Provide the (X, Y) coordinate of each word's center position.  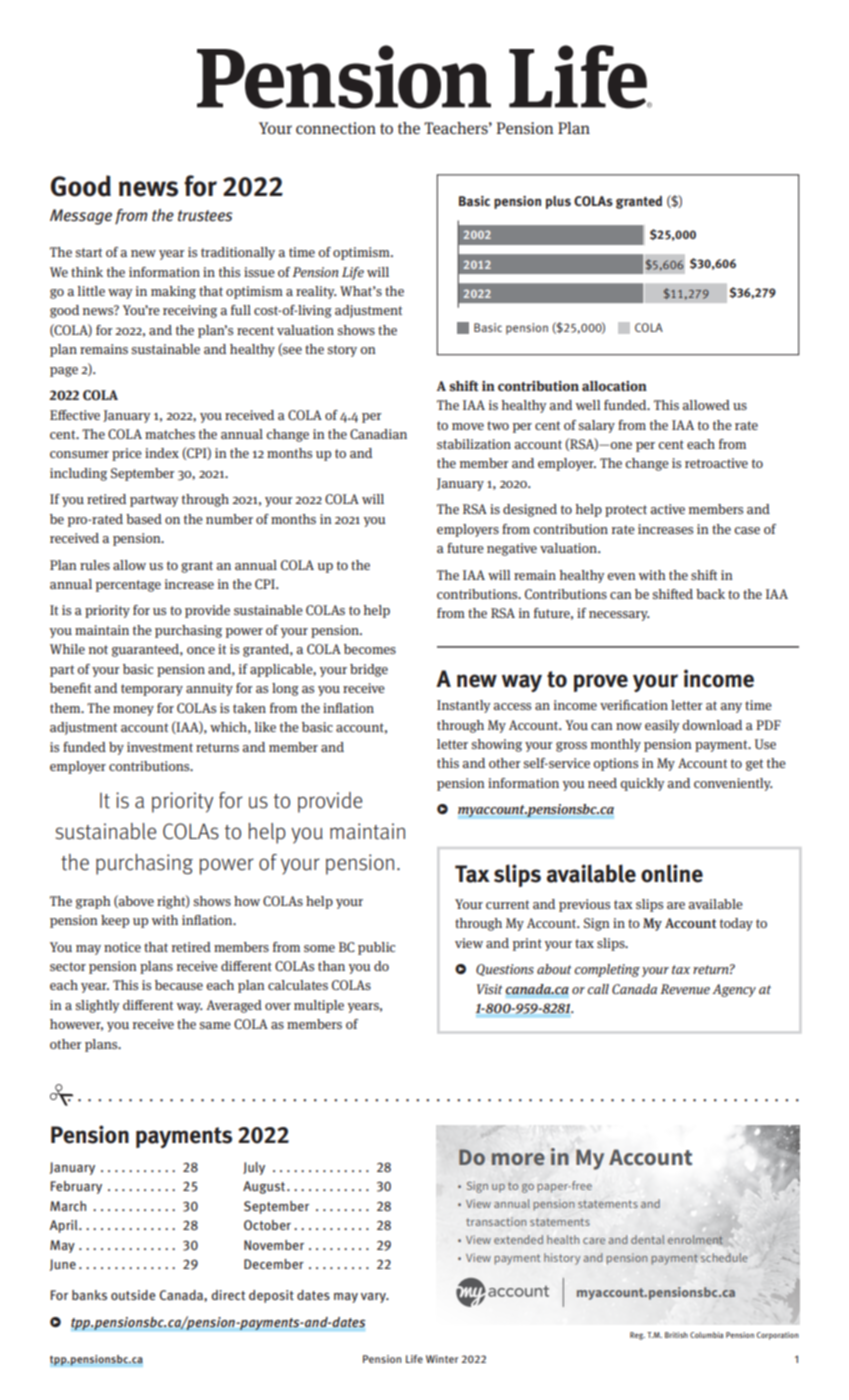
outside (133, 1295)
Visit (490, 989)
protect (626, 511)
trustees (205, 216)
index (162, 453)
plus (558, 202)
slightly (98, 1006)
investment (160, 747)
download (712, 725)
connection (336, 128)
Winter (442, 1359)
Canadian (378, 434)
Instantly (464, 706)
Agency (734, 990)
